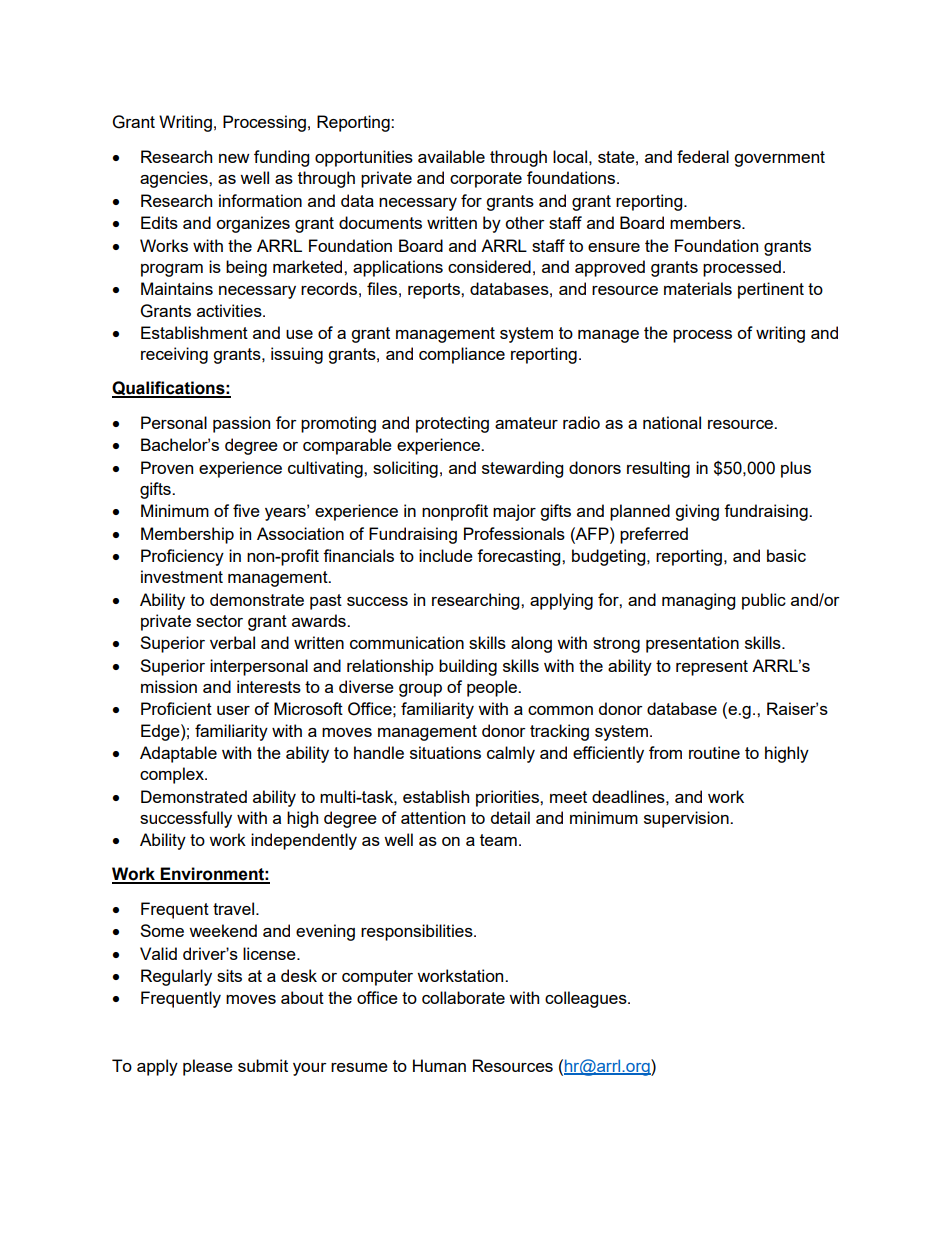 Image resolution: width=952 pixels, height=1233 pixels. I want to click on submit, so click(263, 1065).
